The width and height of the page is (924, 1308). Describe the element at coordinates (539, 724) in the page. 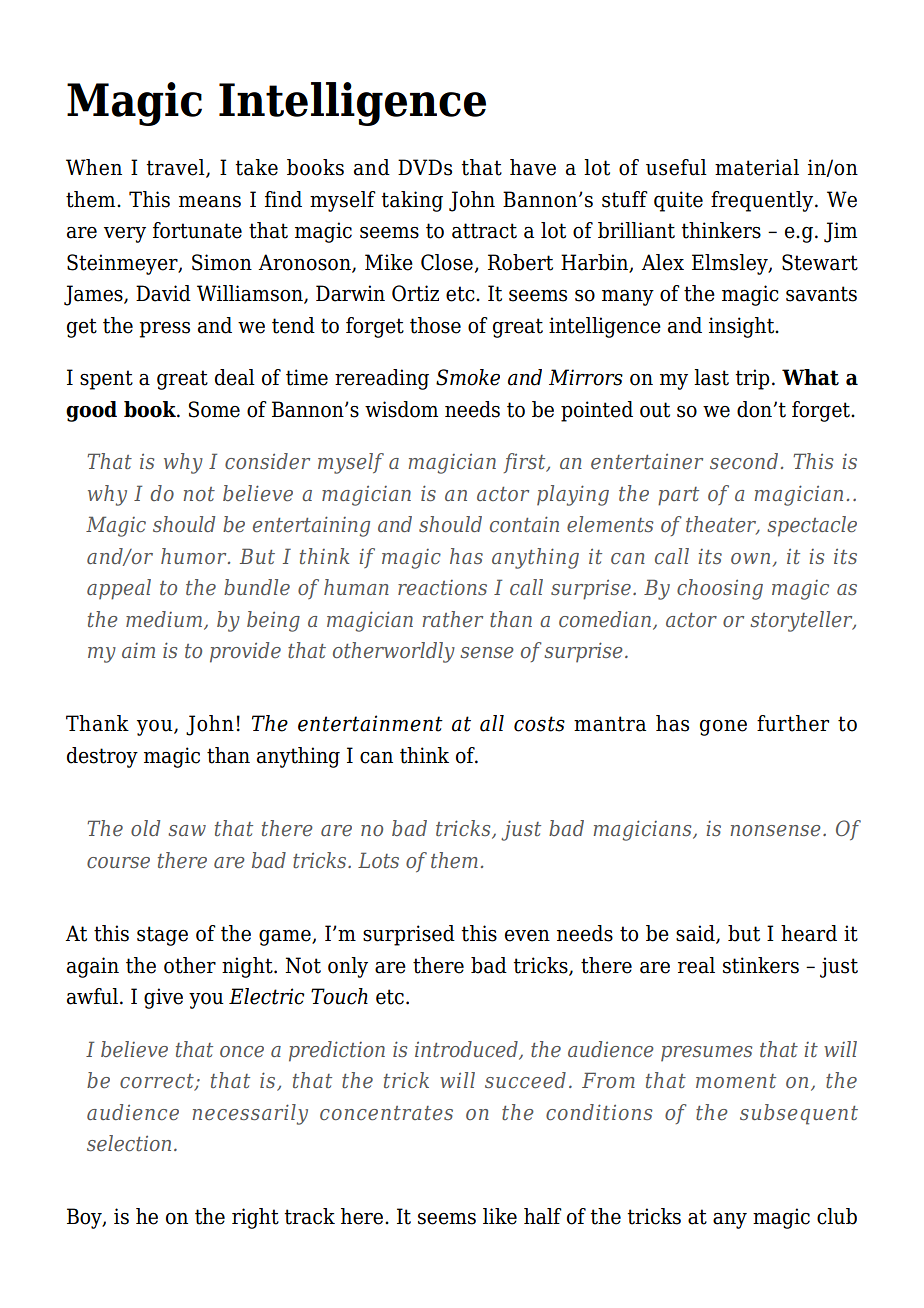

I see `costs` at that location.
